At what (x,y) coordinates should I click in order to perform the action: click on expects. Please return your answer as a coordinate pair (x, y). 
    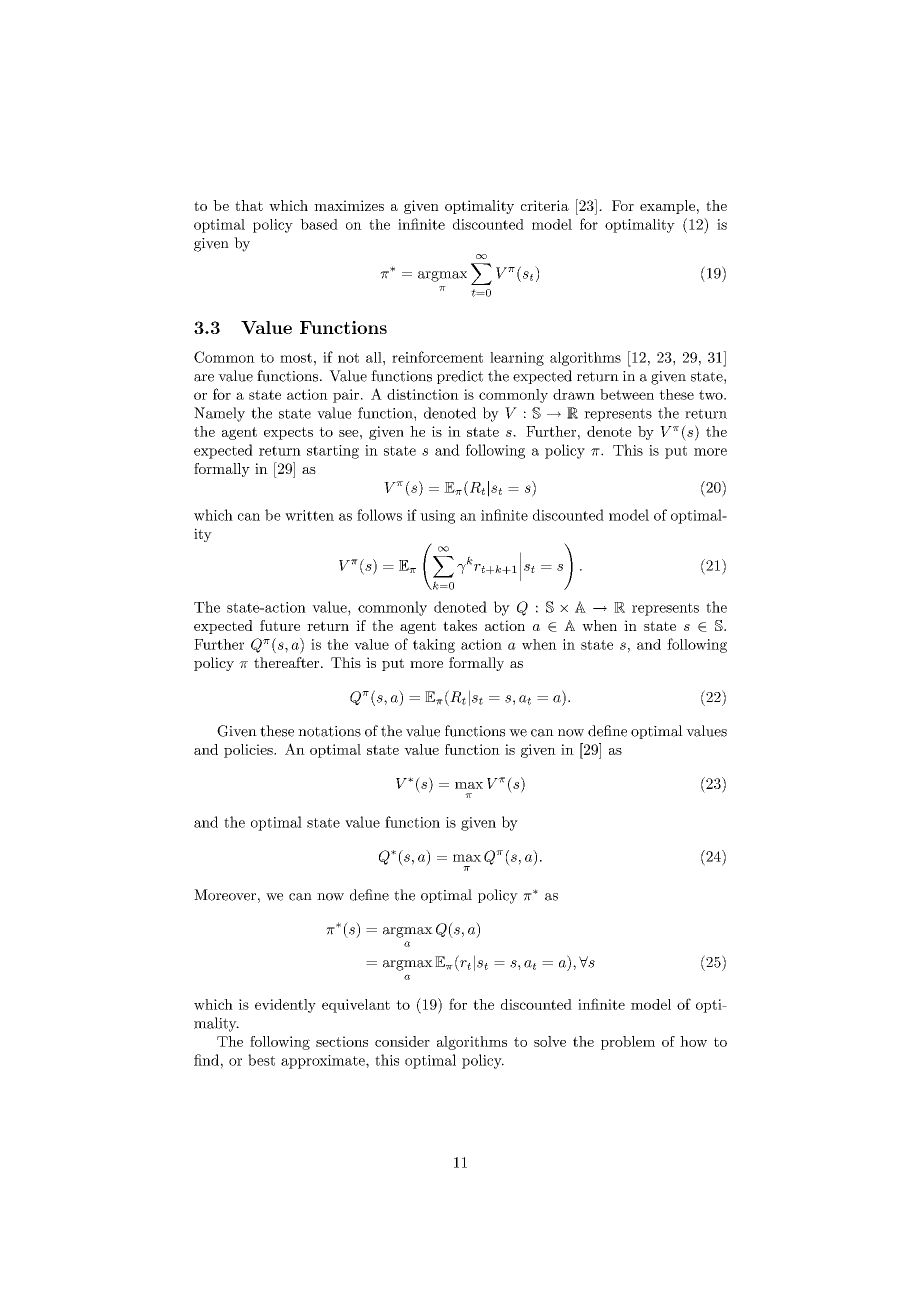
    Looking at the image, I should click on (288, 433).
